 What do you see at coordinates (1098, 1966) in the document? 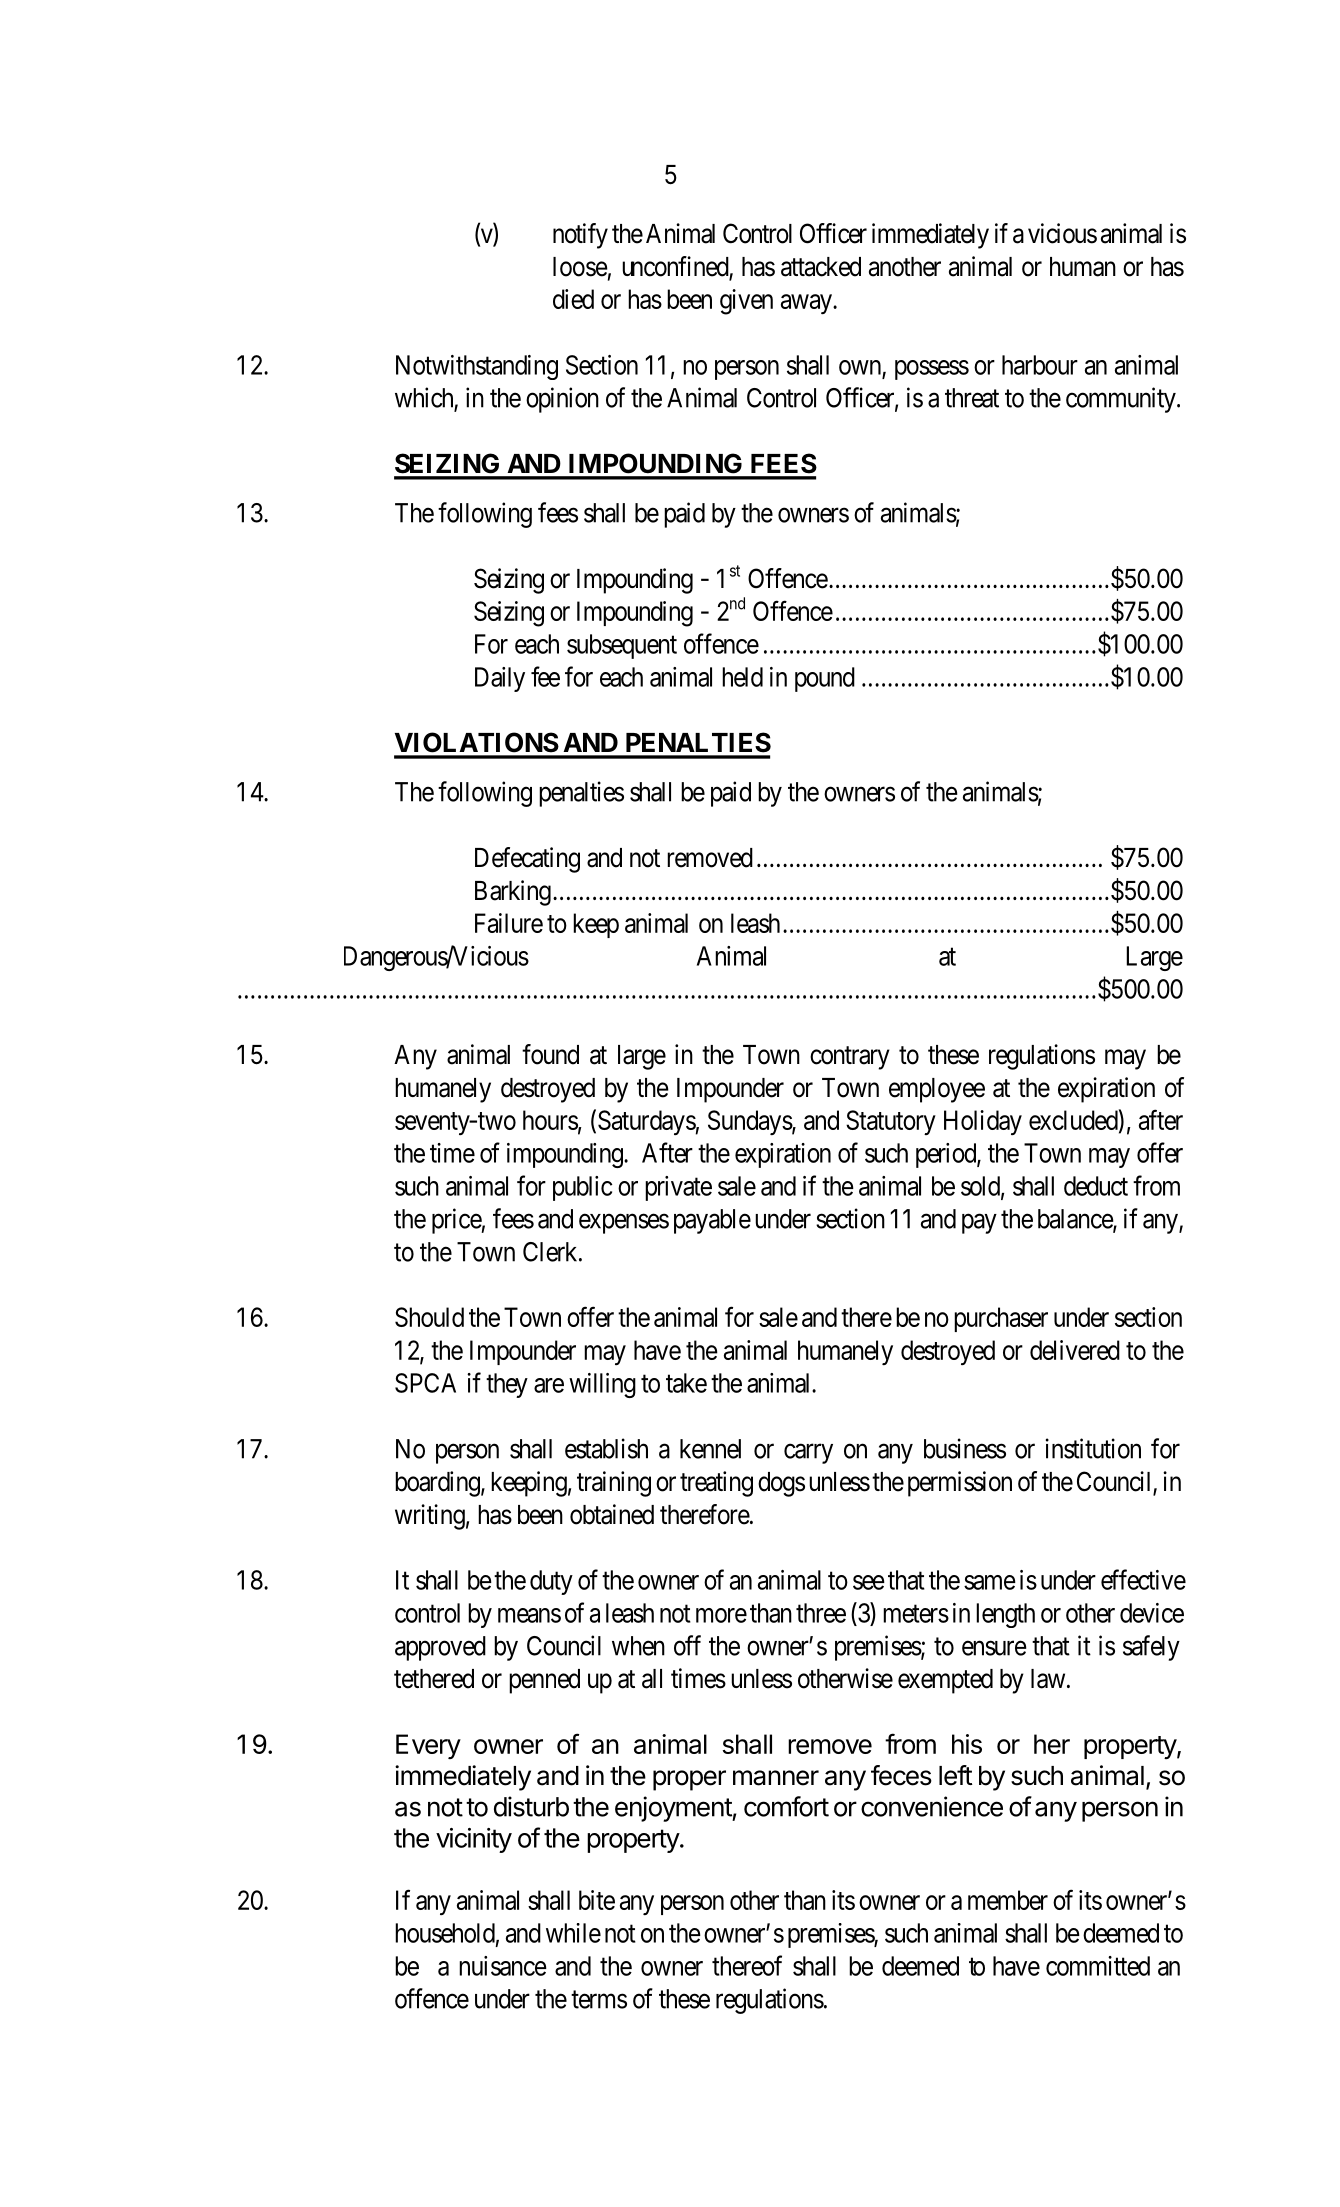
I see `committed` at bounding box center [1098, 1966].
